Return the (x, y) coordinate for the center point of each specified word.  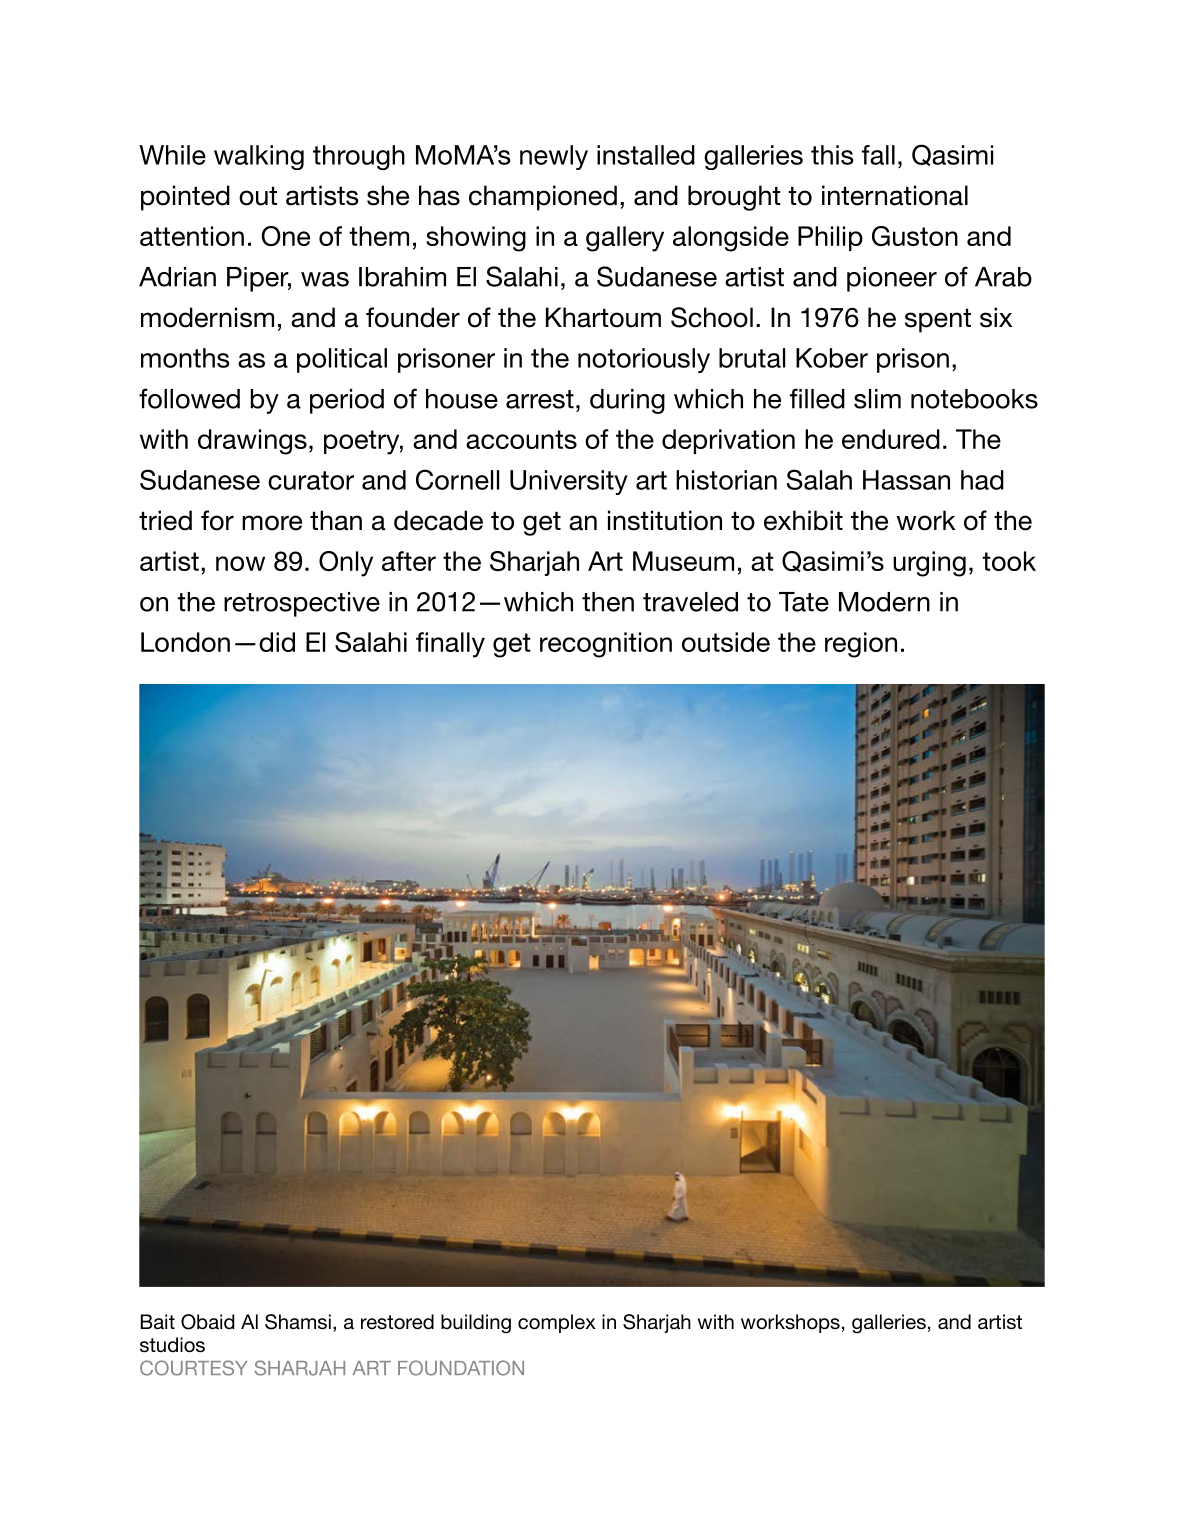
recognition (606, 645)
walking (259, 157)
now (240, 563)
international (895, 195)
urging (929, 564)
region (861, 645)
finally (450, 645)
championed (543, 198)
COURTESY (193, 1368)
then (608, 602)
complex (557, 1323)
